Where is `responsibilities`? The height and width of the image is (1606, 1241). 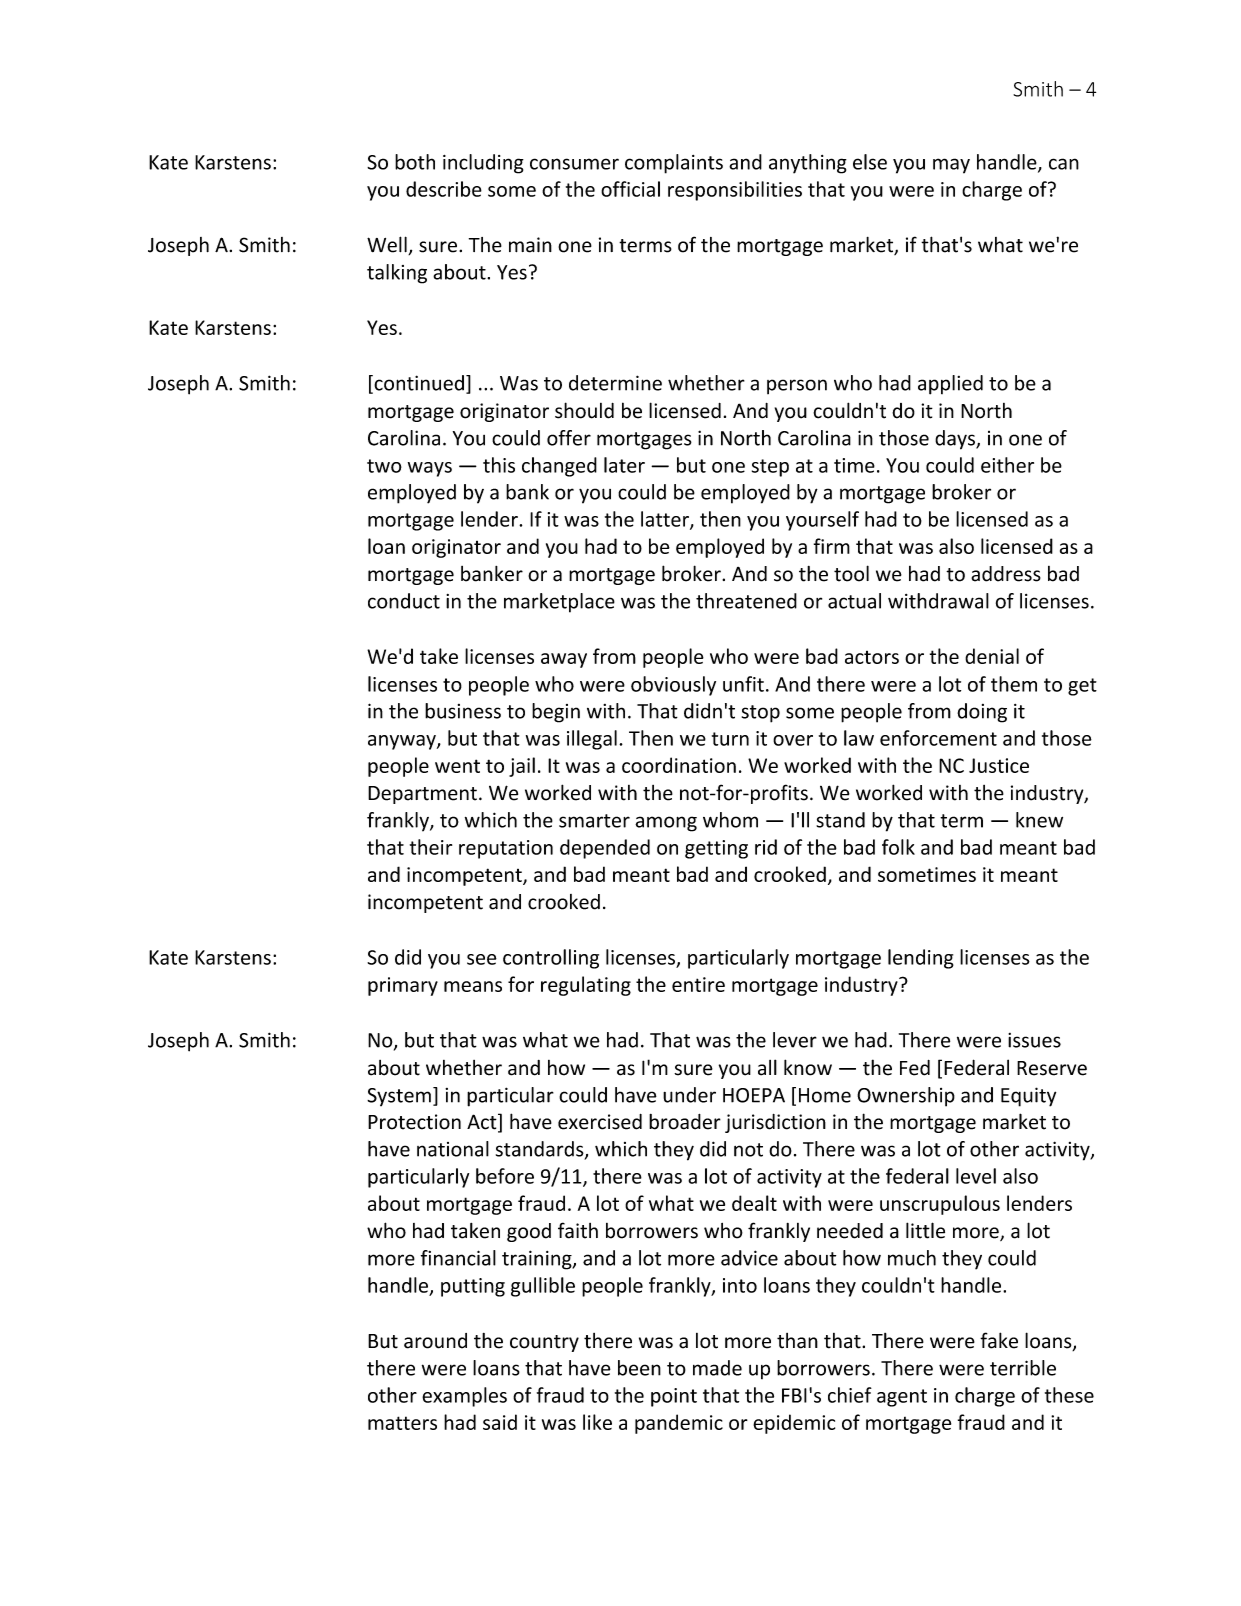
responsibilities is located at coordinates (735, 191).
